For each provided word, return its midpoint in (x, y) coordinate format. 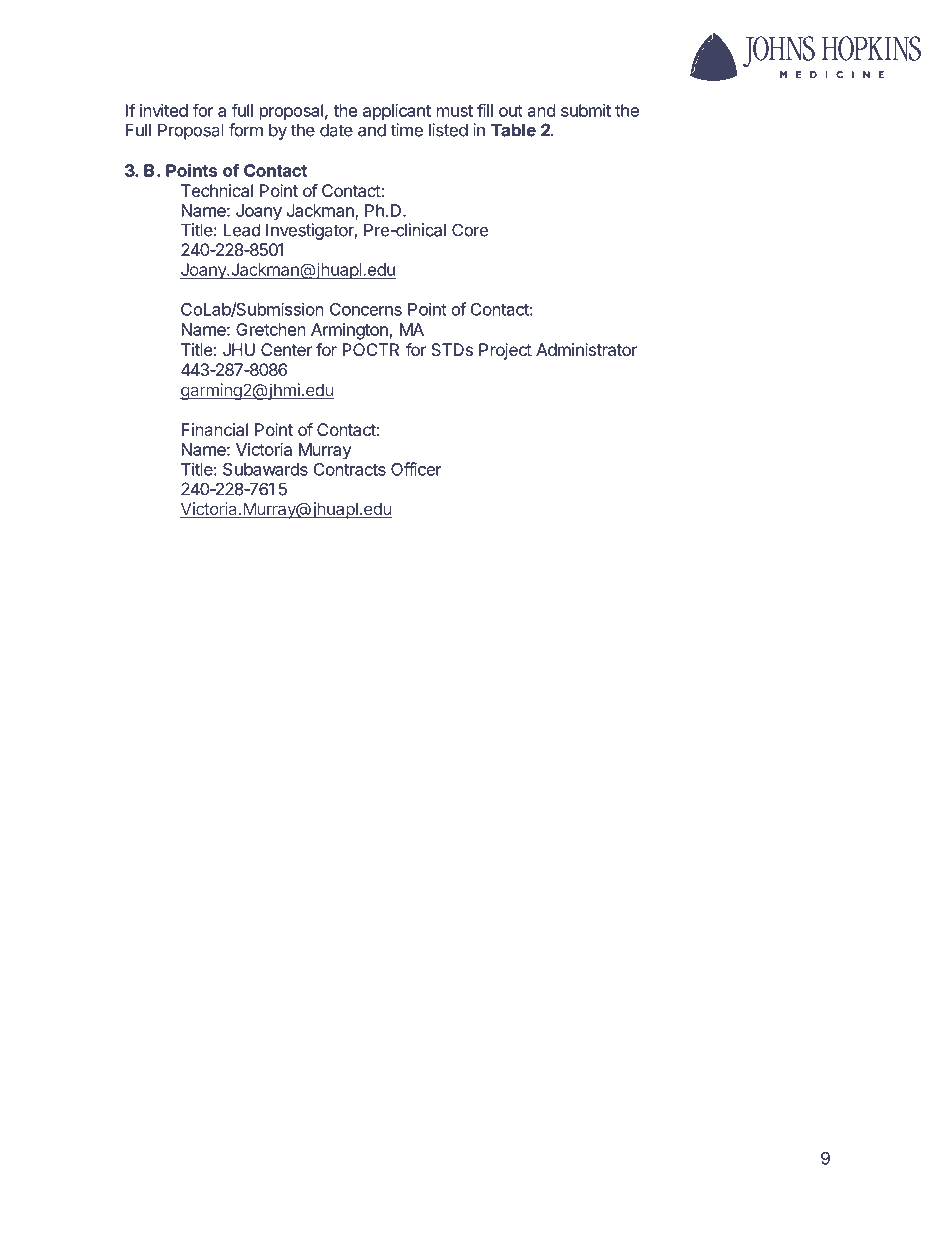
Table (513, 130)
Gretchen (271, 329)
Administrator (586, 349)
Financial (214, 429)
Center (286, 349)
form (246, 130)
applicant (397, 112)
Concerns (366, 309)
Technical (217, 190)
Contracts (350, 469)
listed (448, 130)
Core (470, 230)
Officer (416, 469)
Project (505, 351)
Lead (241, 230)
